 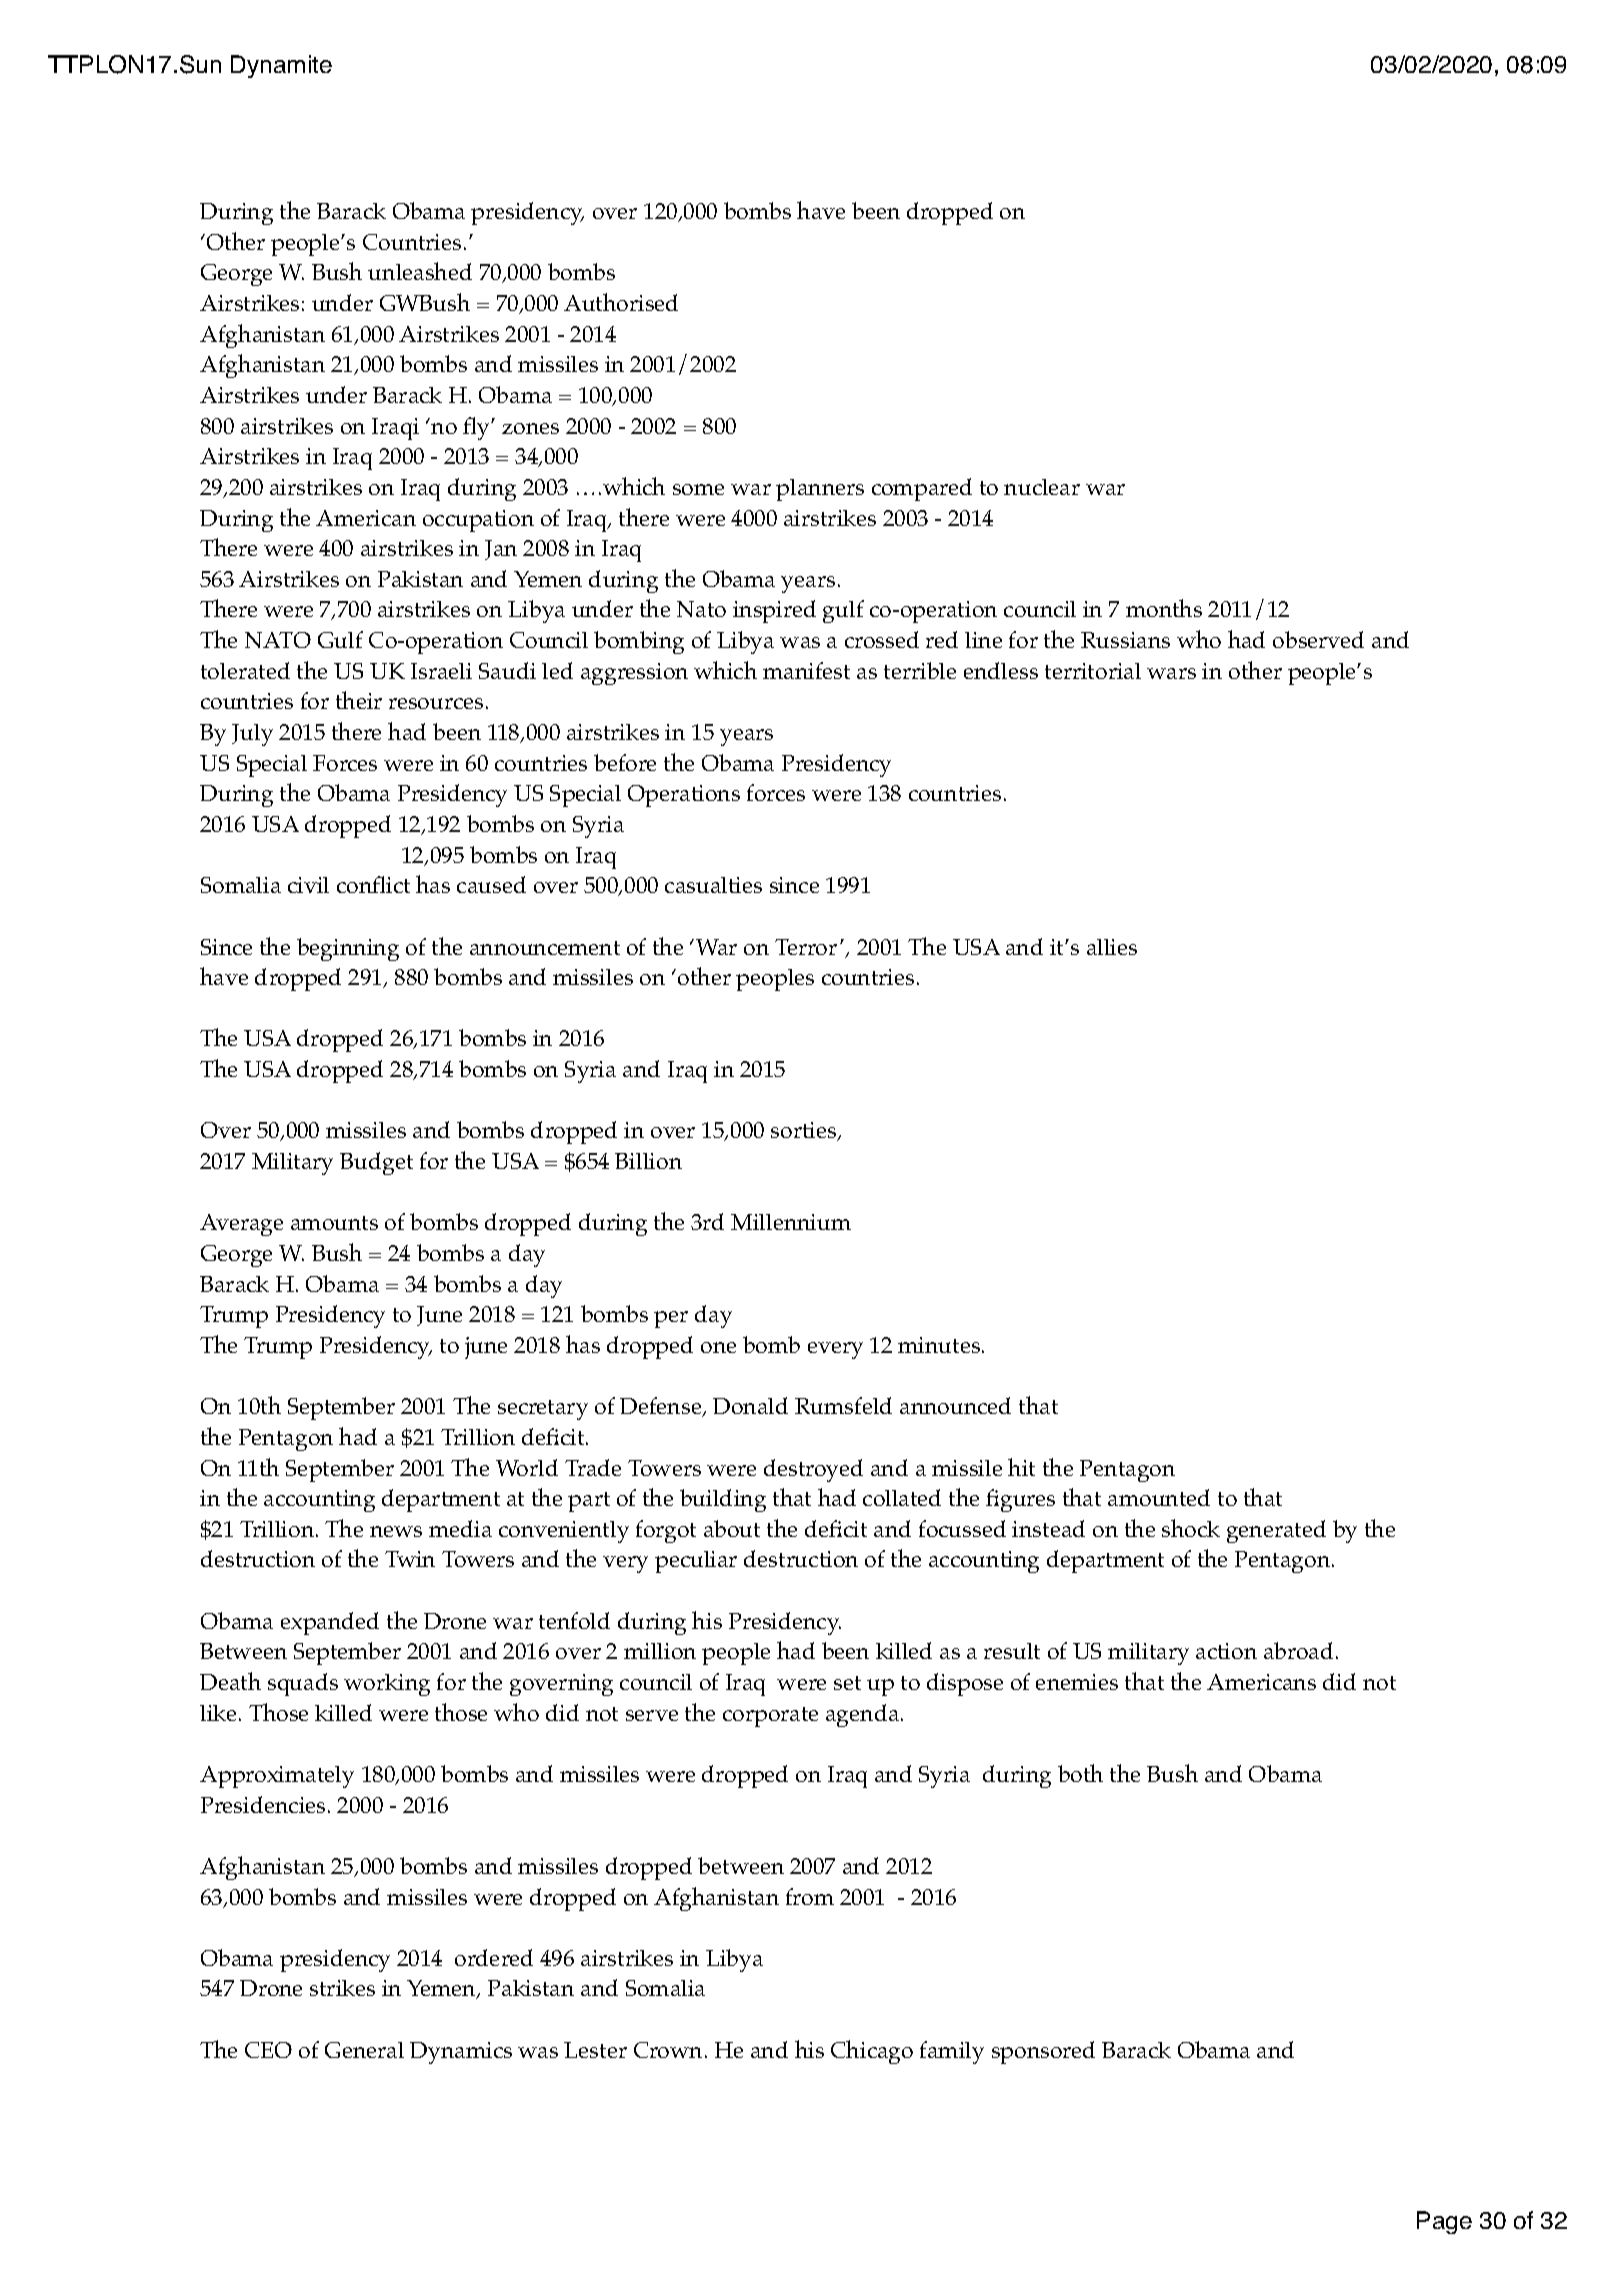 I want to click on General, so click(x=364, y=2050).
